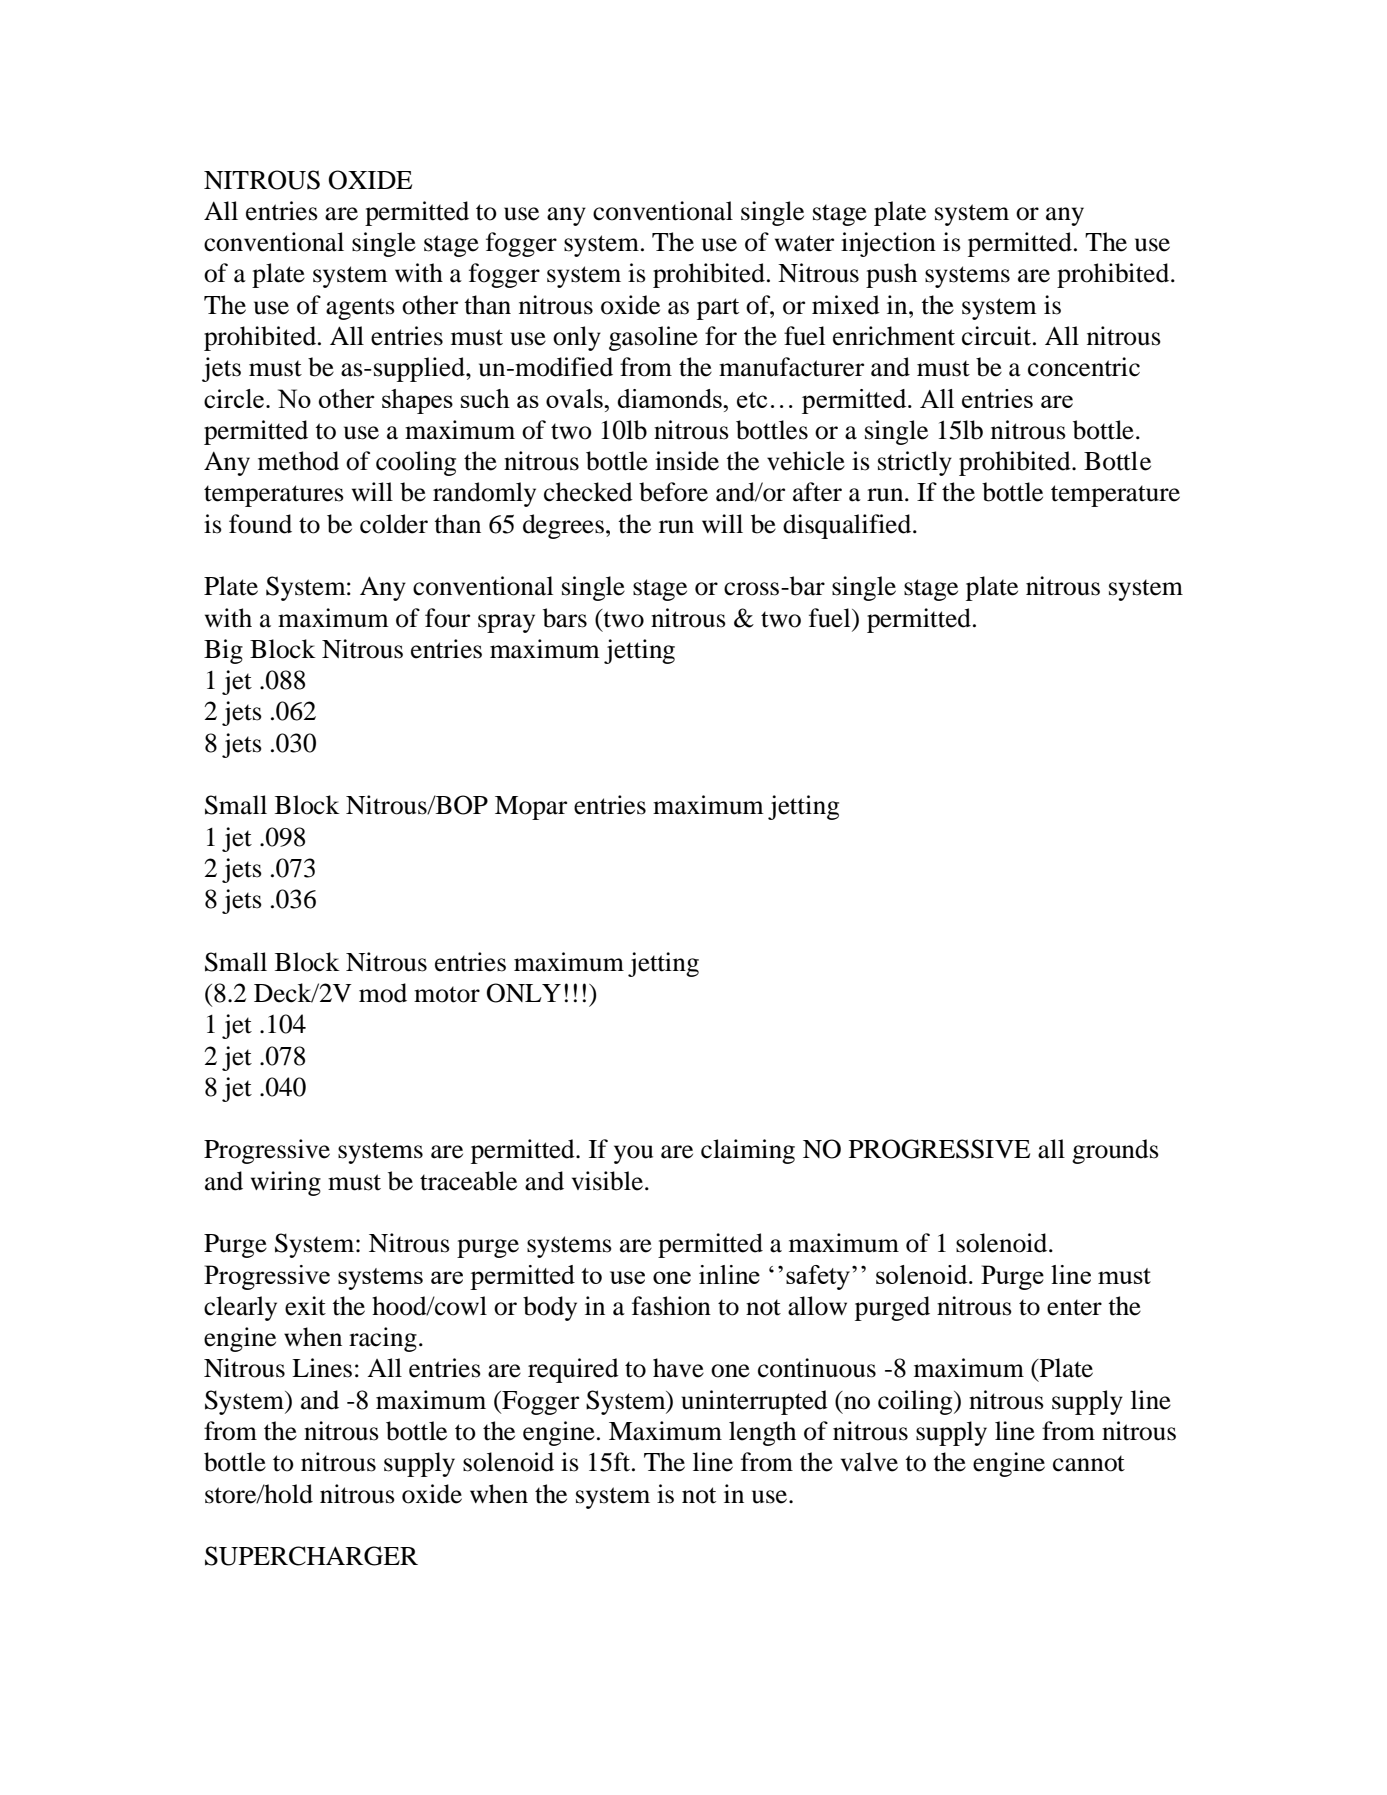  I want to click on Big, so click(223, 651).
